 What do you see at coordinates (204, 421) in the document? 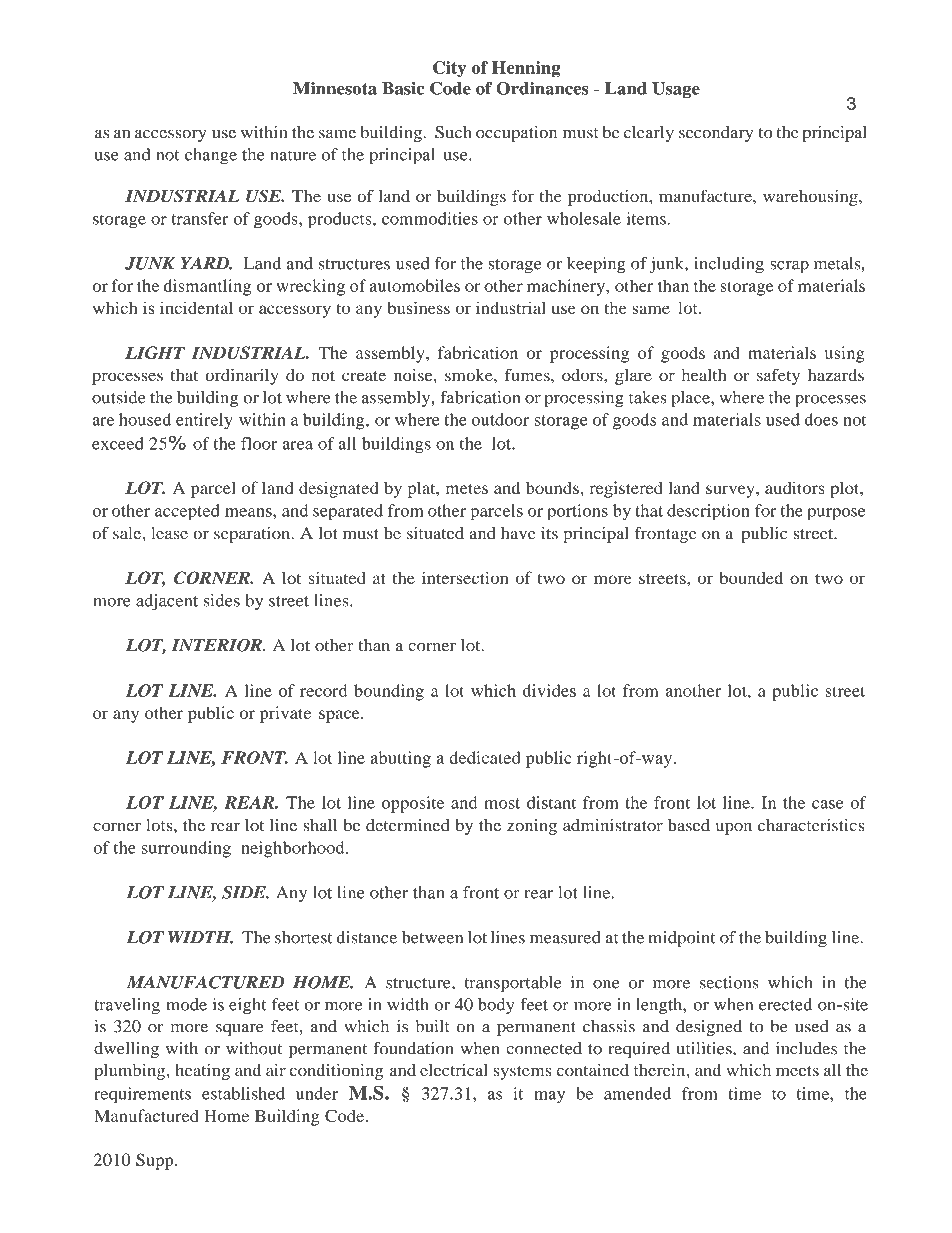
I see `entirely` at bounding box center [204, 421].
